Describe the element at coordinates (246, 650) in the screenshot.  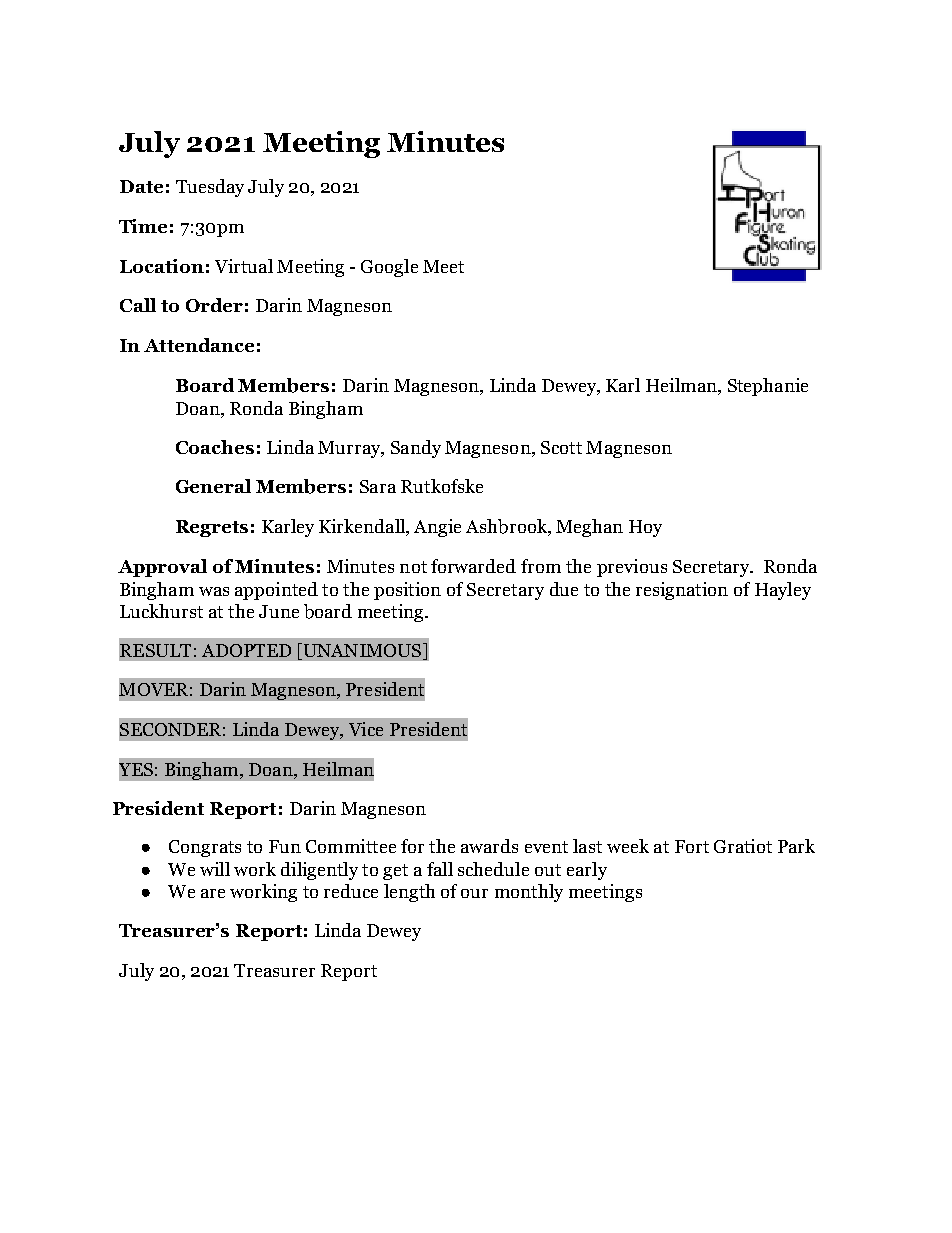
I see `ADOPTED` at that location.
